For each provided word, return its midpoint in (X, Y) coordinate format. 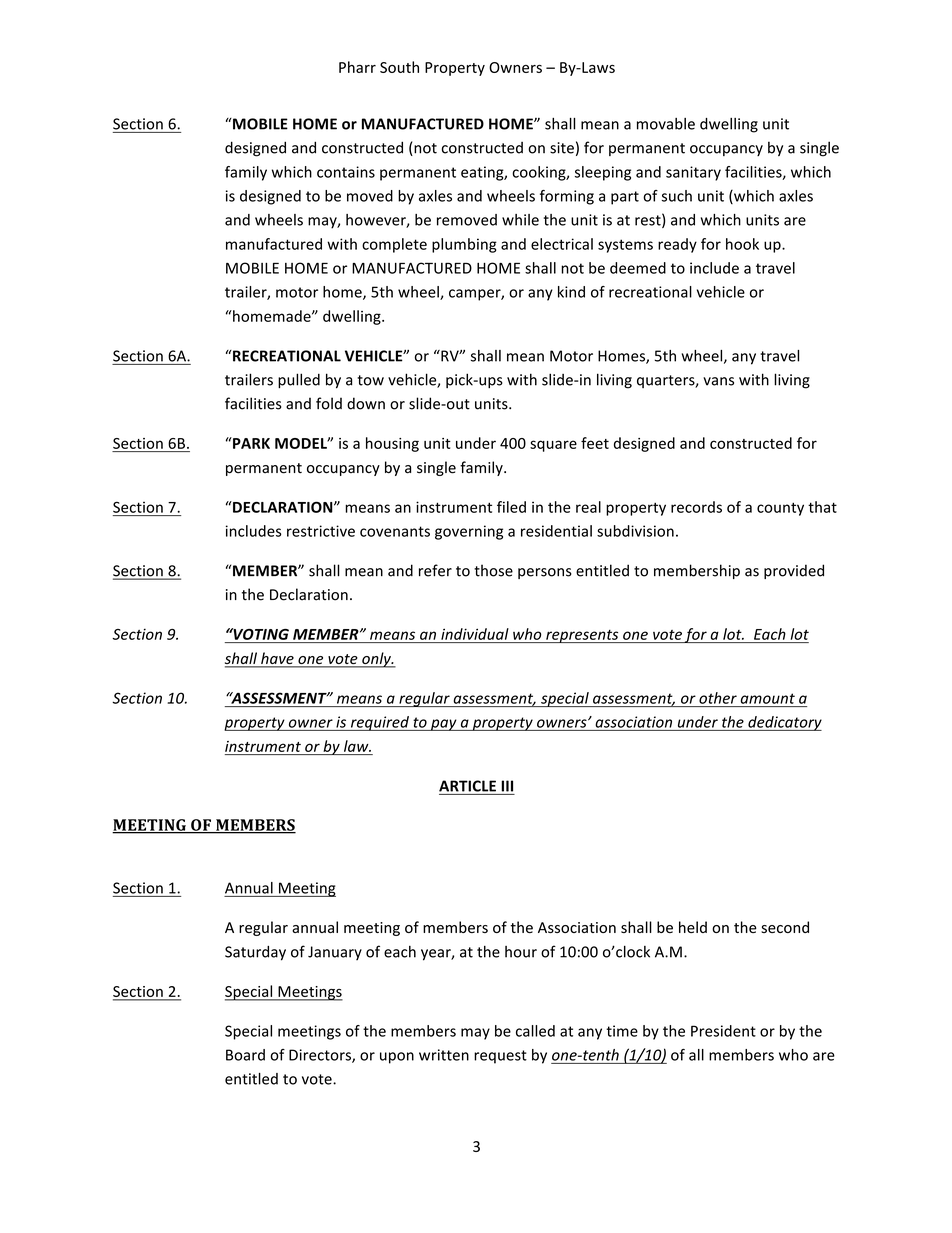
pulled (299, 381)
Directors (321, 1056)
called (535, 1031)
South (399, 67)
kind (571, 292)
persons (545, 573)
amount (768, 698)
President (723, 1031)
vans (718, 381)
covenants (395, 531)
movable (666, 124)
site (562, 148)
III (507, 786)
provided (794, 571)
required (380, 723)
